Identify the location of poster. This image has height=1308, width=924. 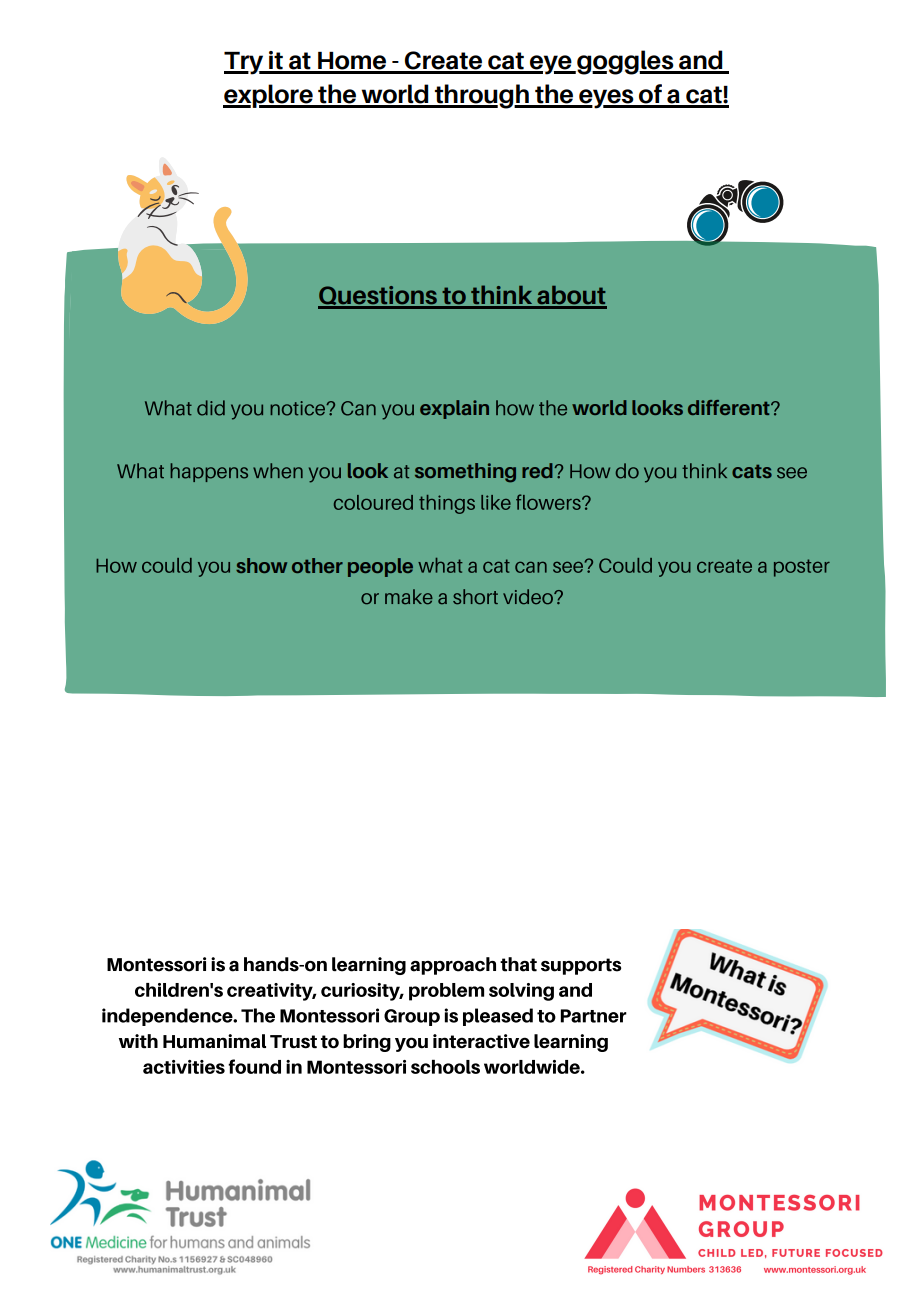
(802, 568).
